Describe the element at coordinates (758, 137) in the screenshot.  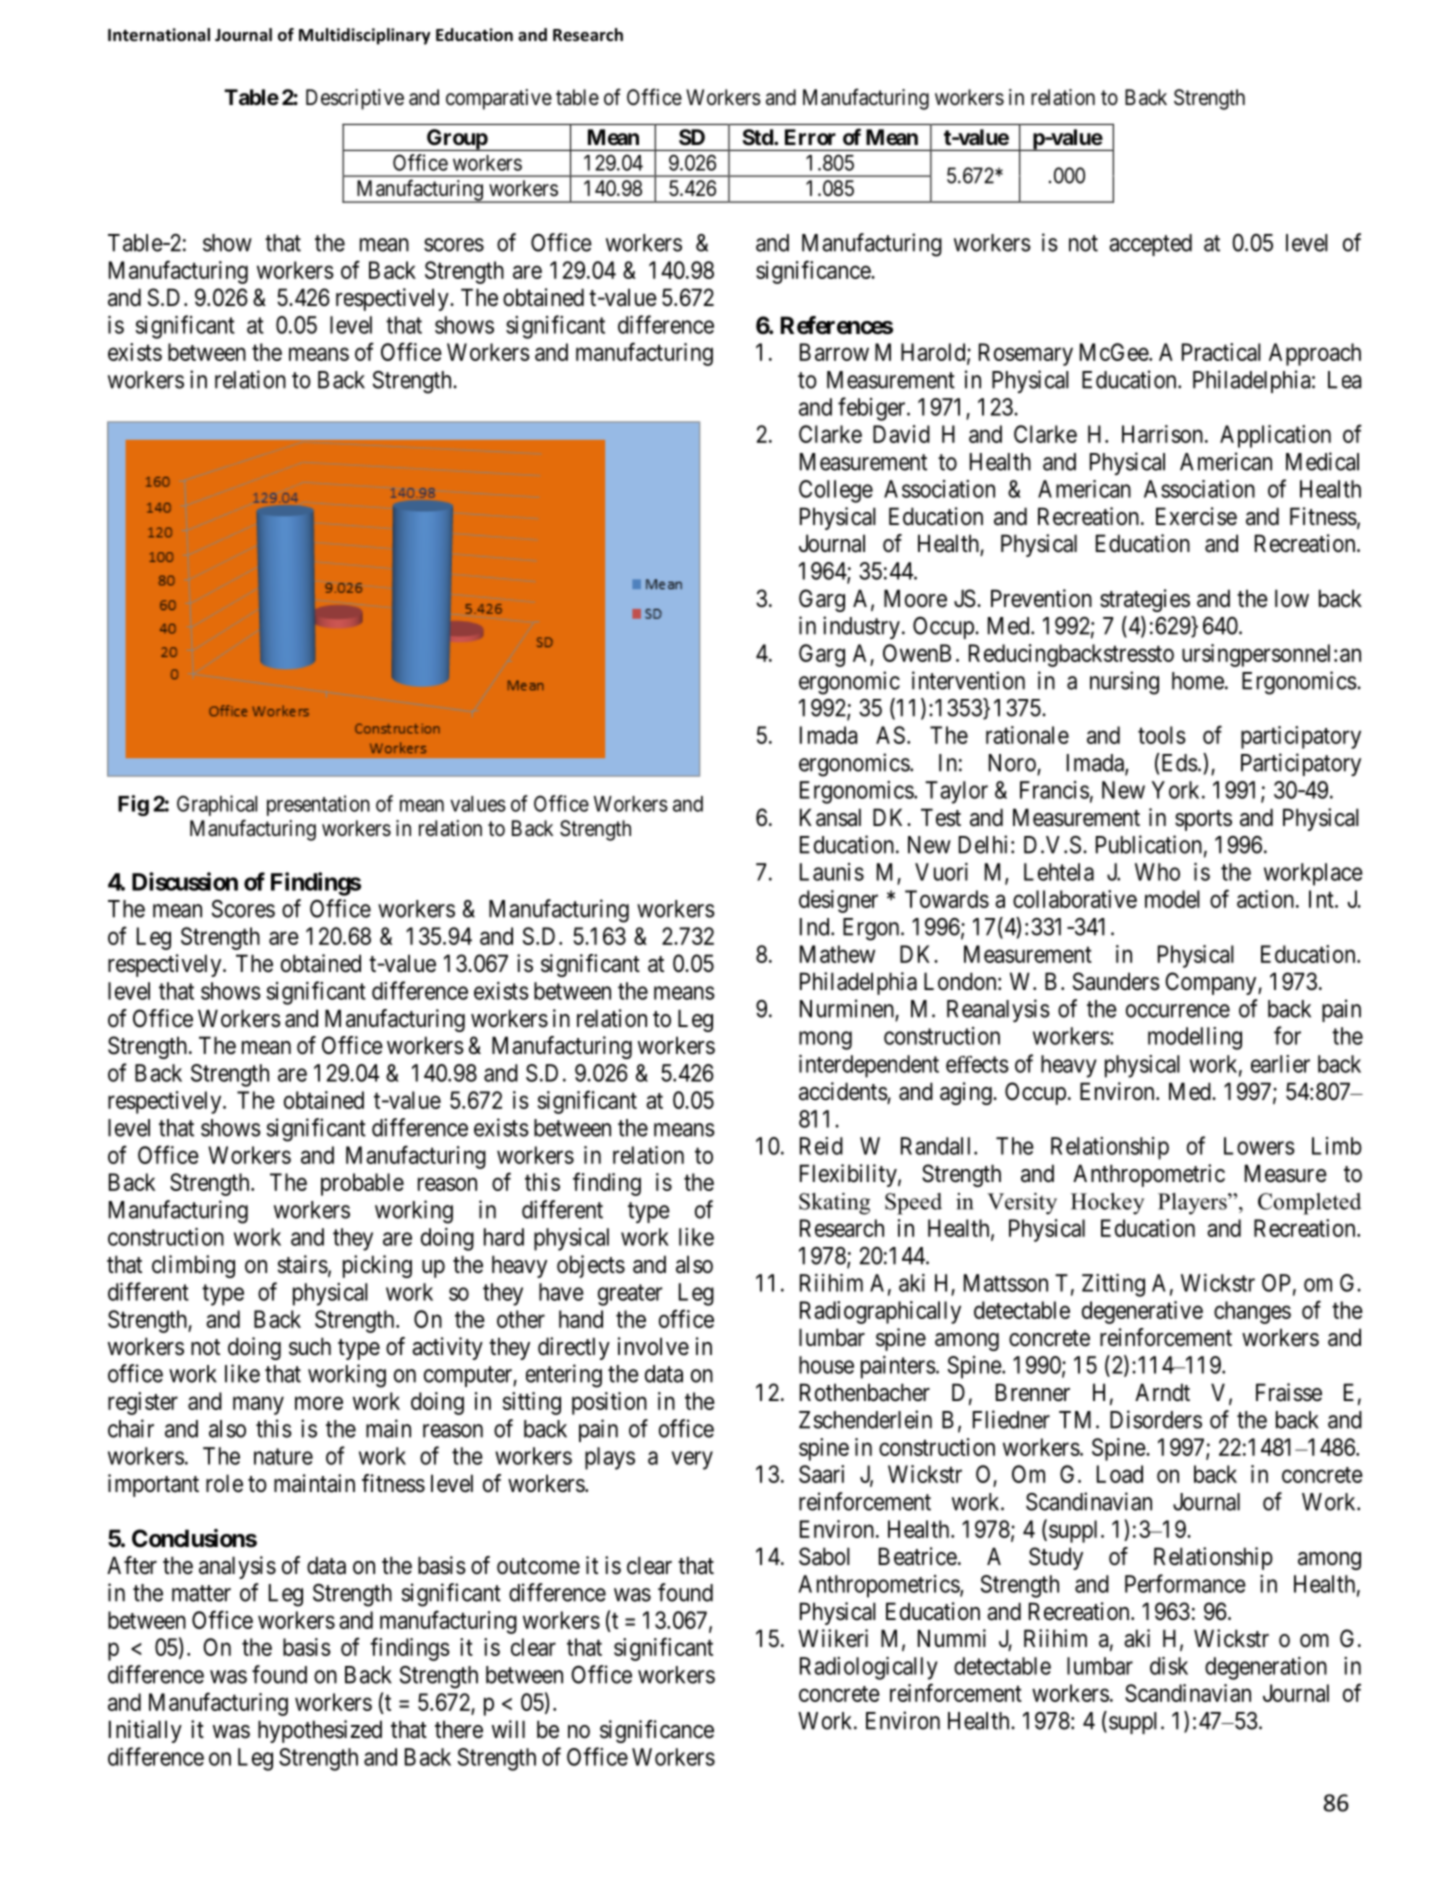
I see `Std` at that location.
